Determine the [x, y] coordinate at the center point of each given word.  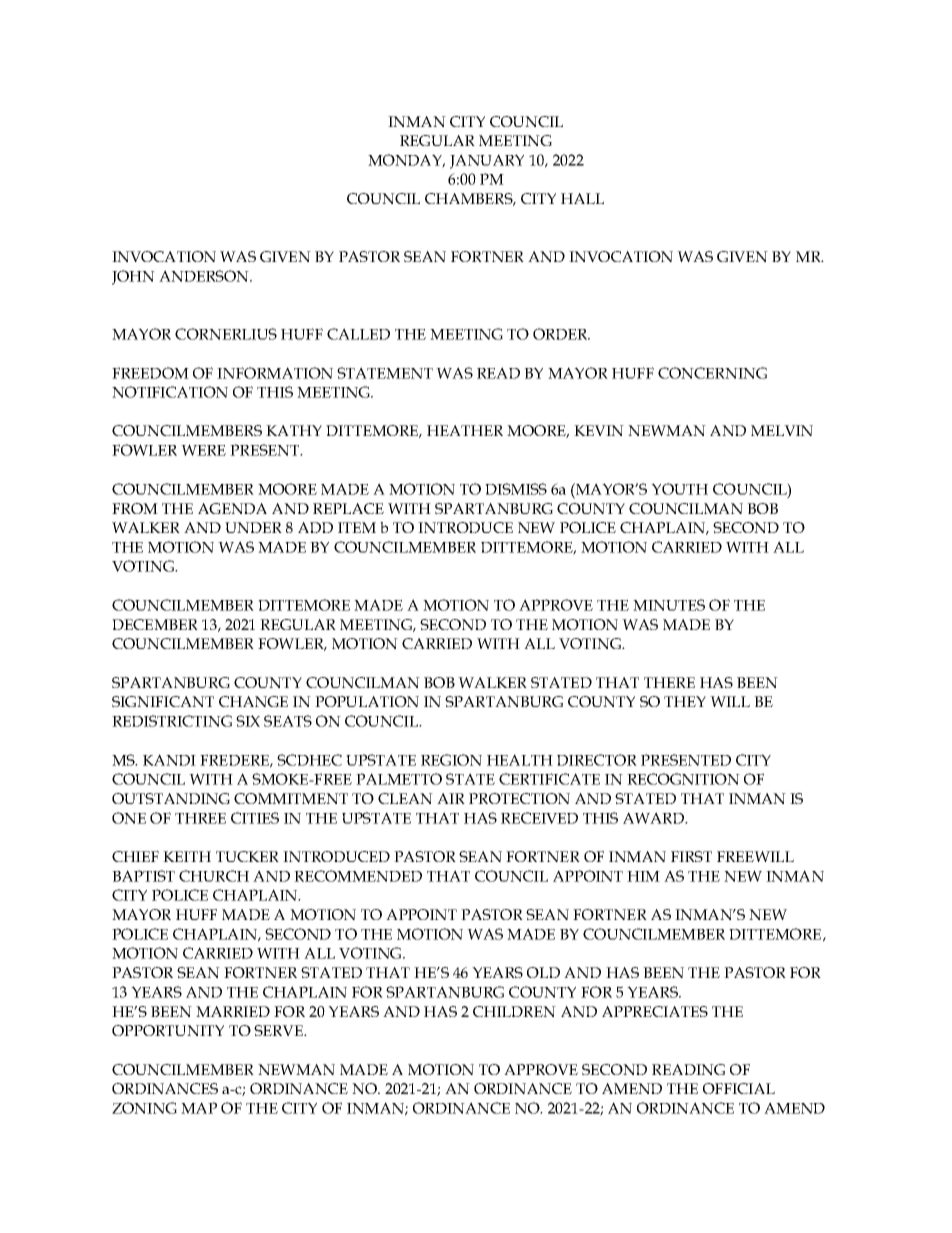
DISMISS [516, 489]
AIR [451, 798]
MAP [199, 1108]
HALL [582, 198]
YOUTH [679, 489]
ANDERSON [205, 276]
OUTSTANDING [171, 798]
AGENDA [232, 508]
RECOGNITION [683, 779]
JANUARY [487, 161]
